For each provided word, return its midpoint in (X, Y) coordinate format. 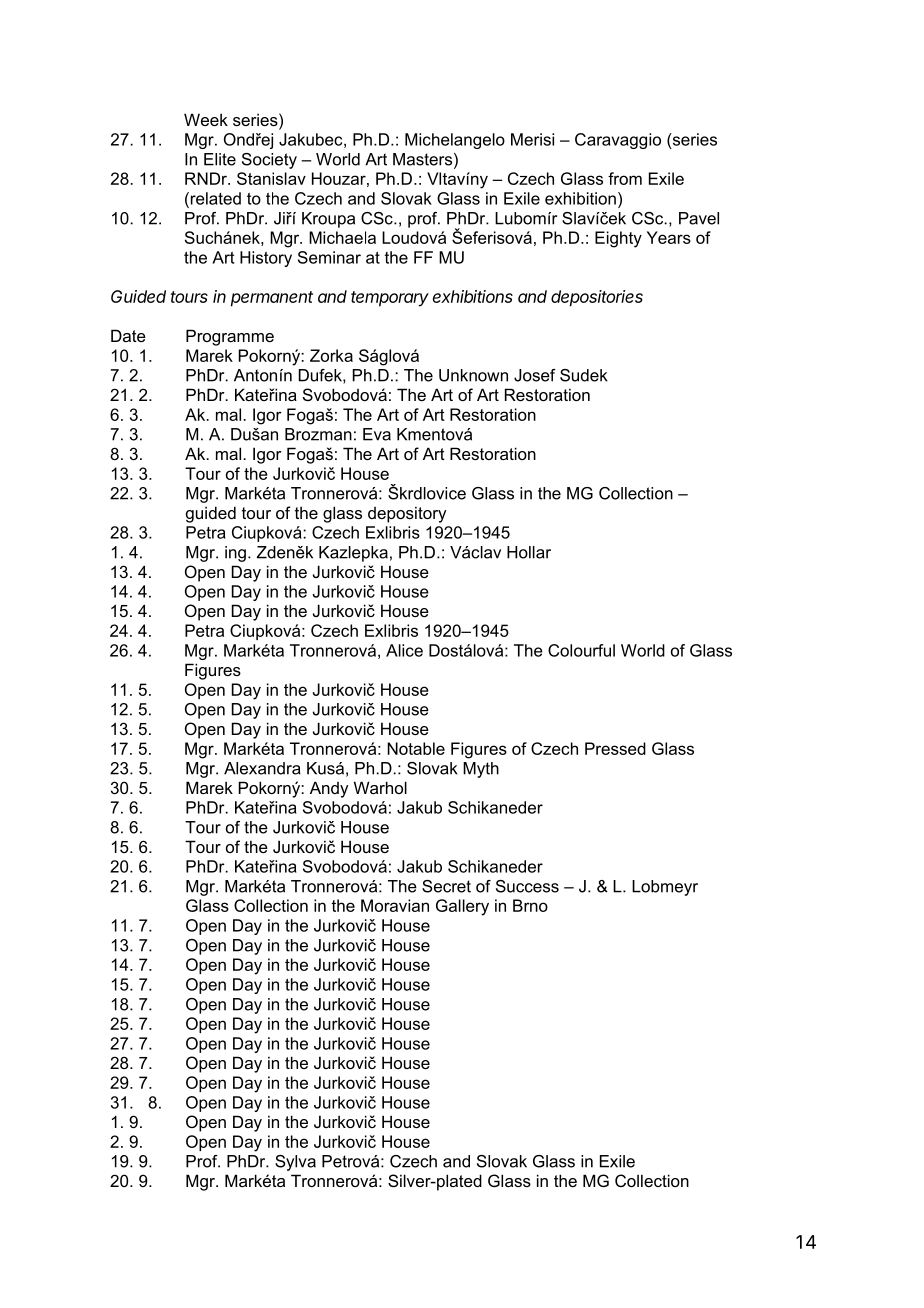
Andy (329, 789)
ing (235, 554)
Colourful (581, 650)
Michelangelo (455, 141)
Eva (377, 434)
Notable (416, 748)
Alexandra (262, 768)
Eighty (618, 239)
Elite (220, 159)
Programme (230, 337)
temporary (390, 299)
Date (128, 335)
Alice (404, 650)
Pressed (615, 748)
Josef (535, 375)
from (625, 178)
